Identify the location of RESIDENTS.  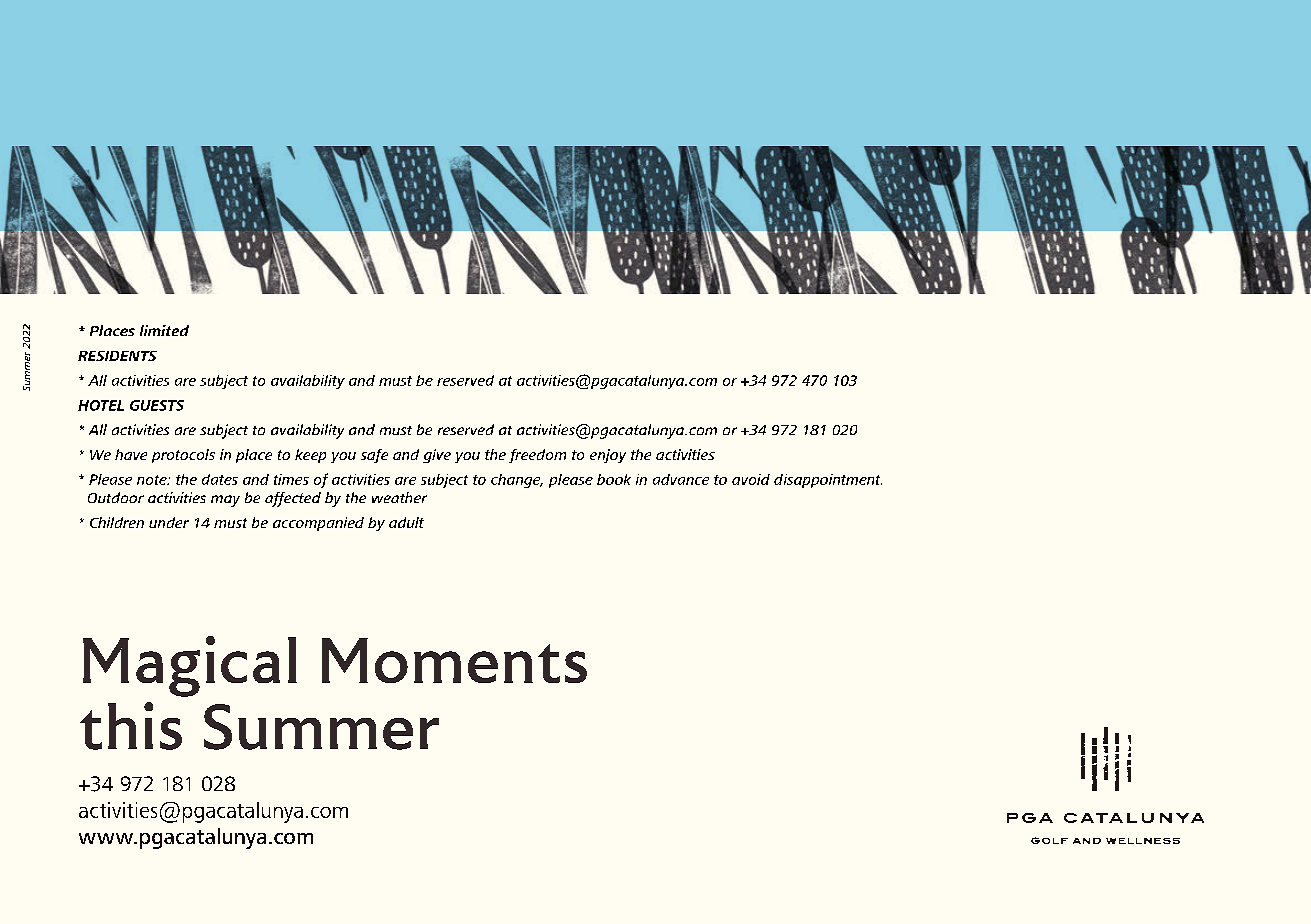
(117, 356).
